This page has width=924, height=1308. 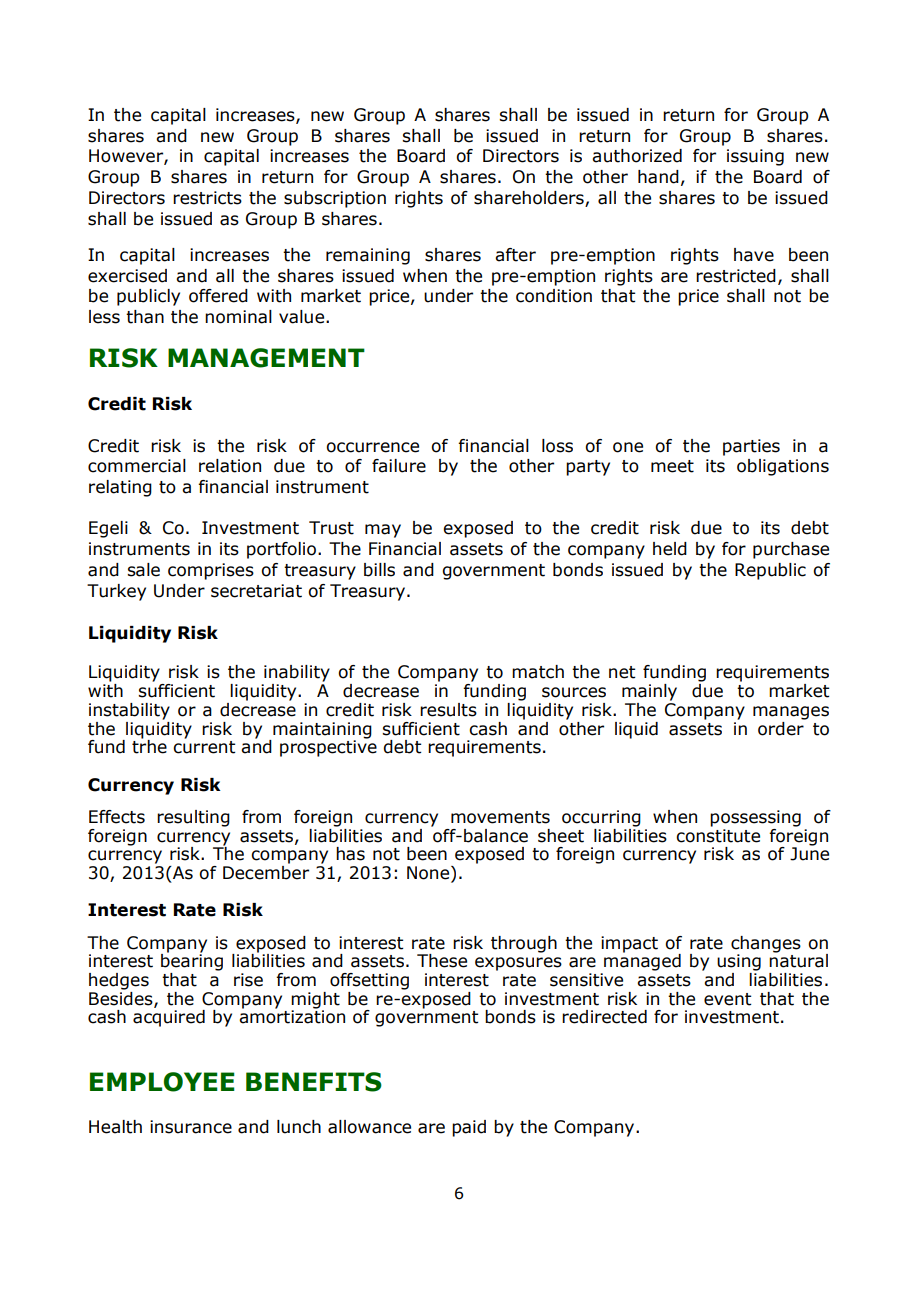 I want to click on EMPLOYEE, so click(x=162, y=1082).
